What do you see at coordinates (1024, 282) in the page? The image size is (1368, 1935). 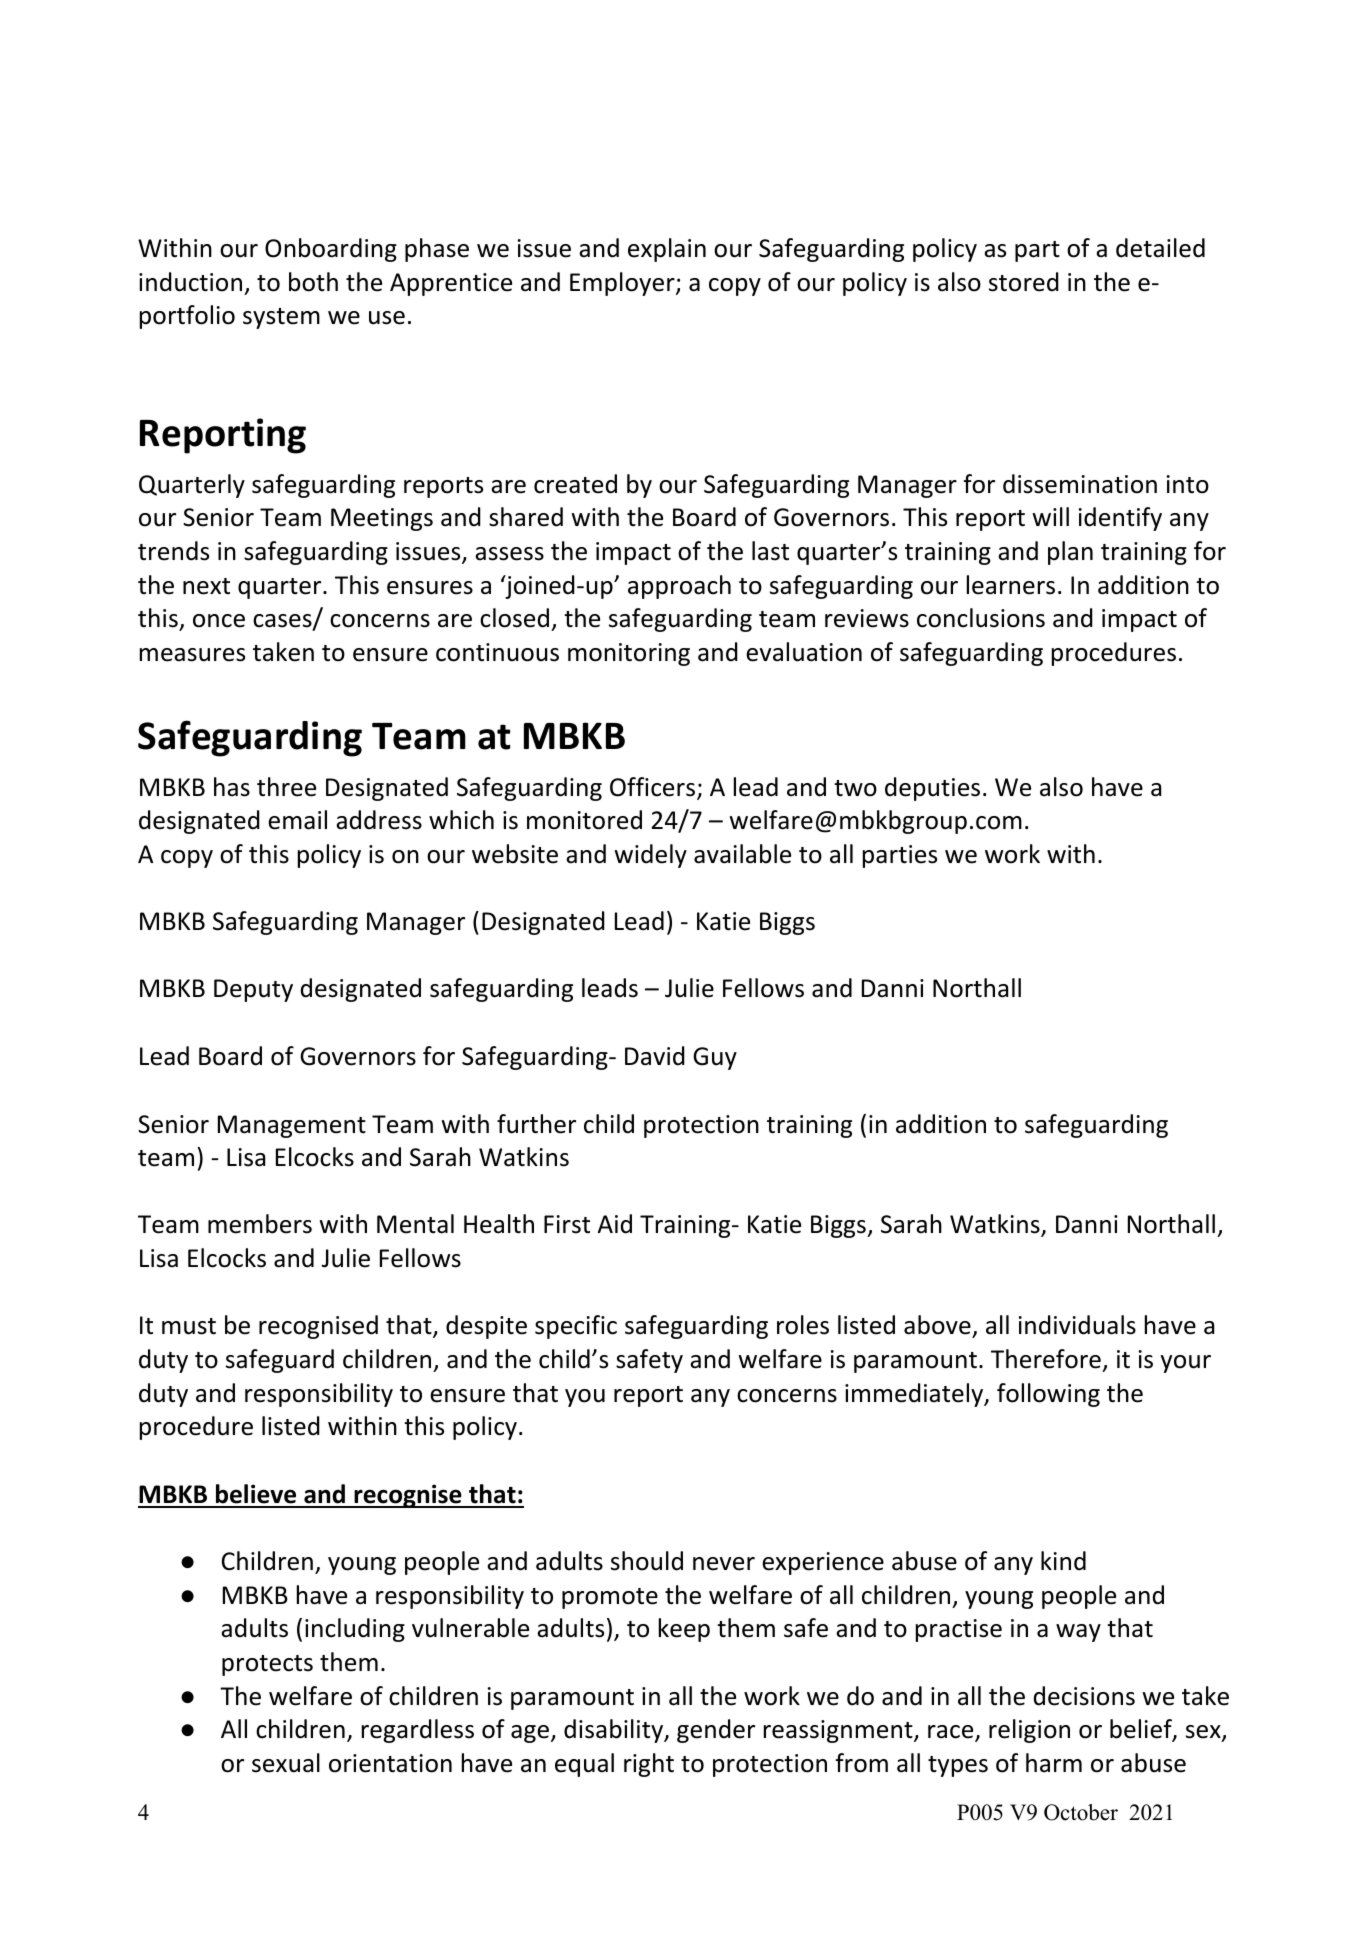 I see `stored` at bounding box center [1024, 282].
